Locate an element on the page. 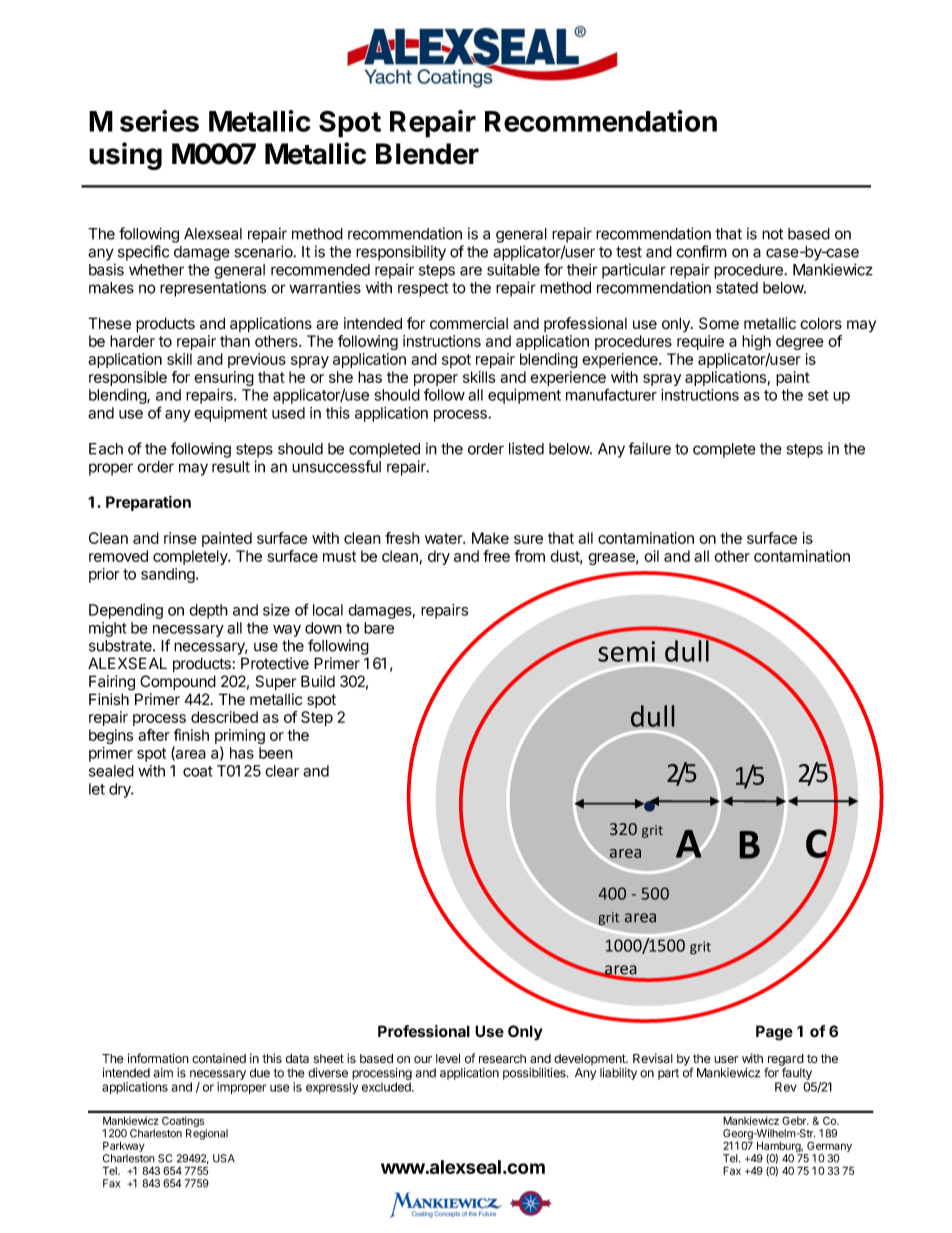 Image resolution: width=952 pixels, height=1233 pixels. Blender is located at coordinates (427, 154).
